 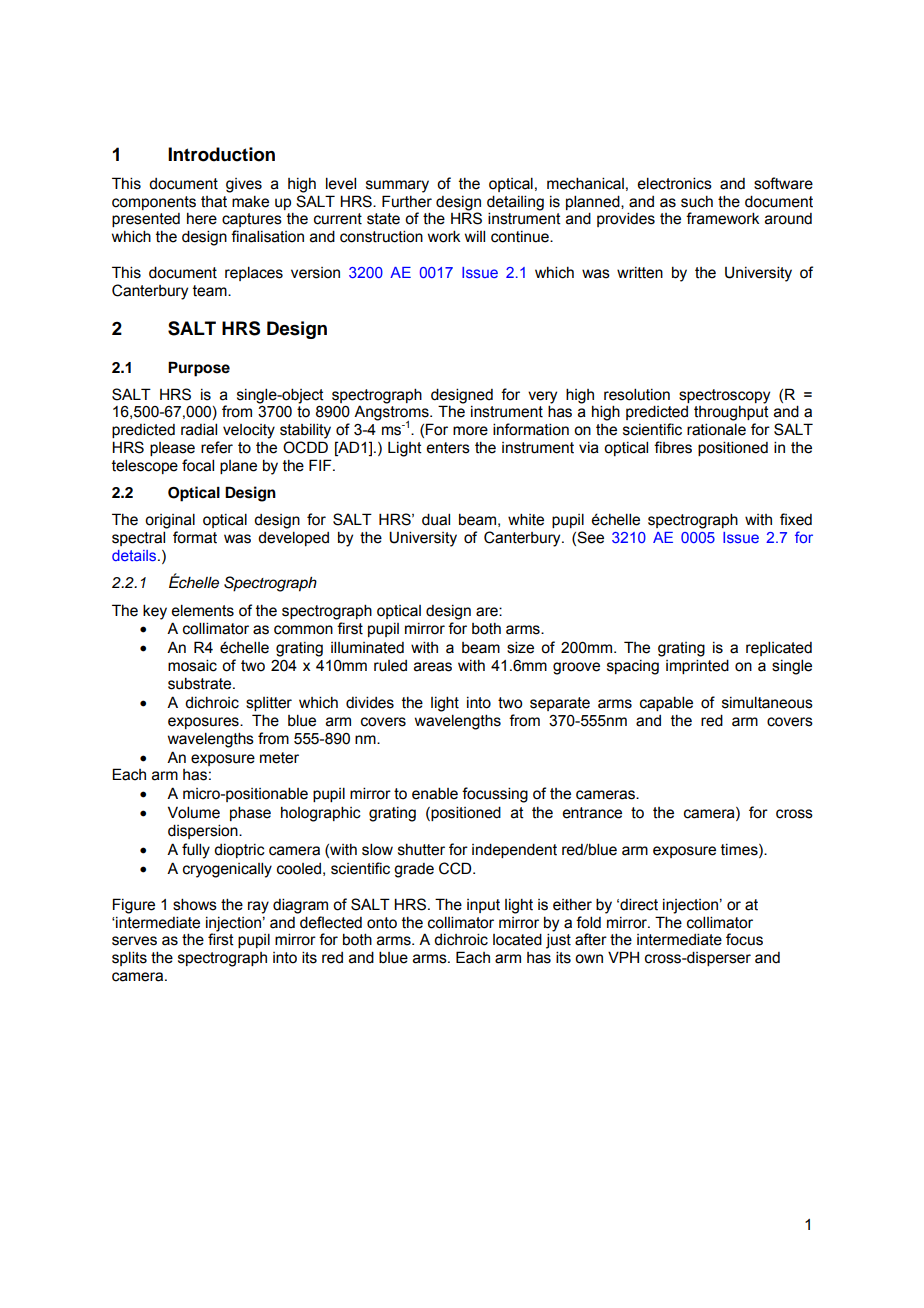 I want to click on radial, so click(x=199, y=429).
